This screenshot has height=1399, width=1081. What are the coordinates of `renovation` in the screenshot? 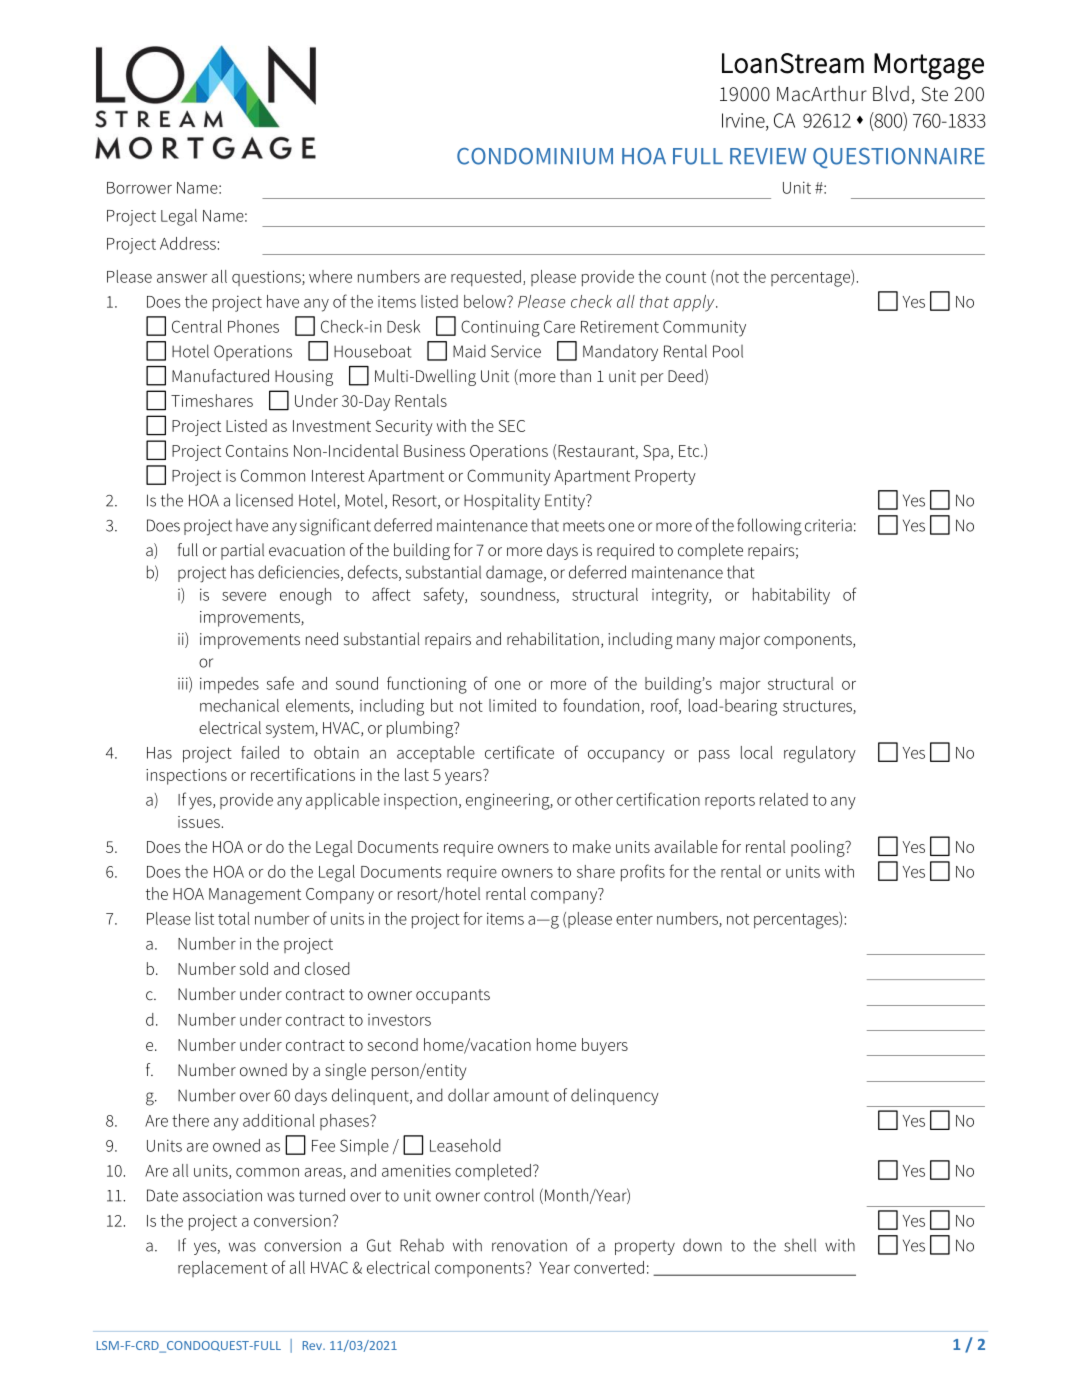 It's located at (529, 1245).
